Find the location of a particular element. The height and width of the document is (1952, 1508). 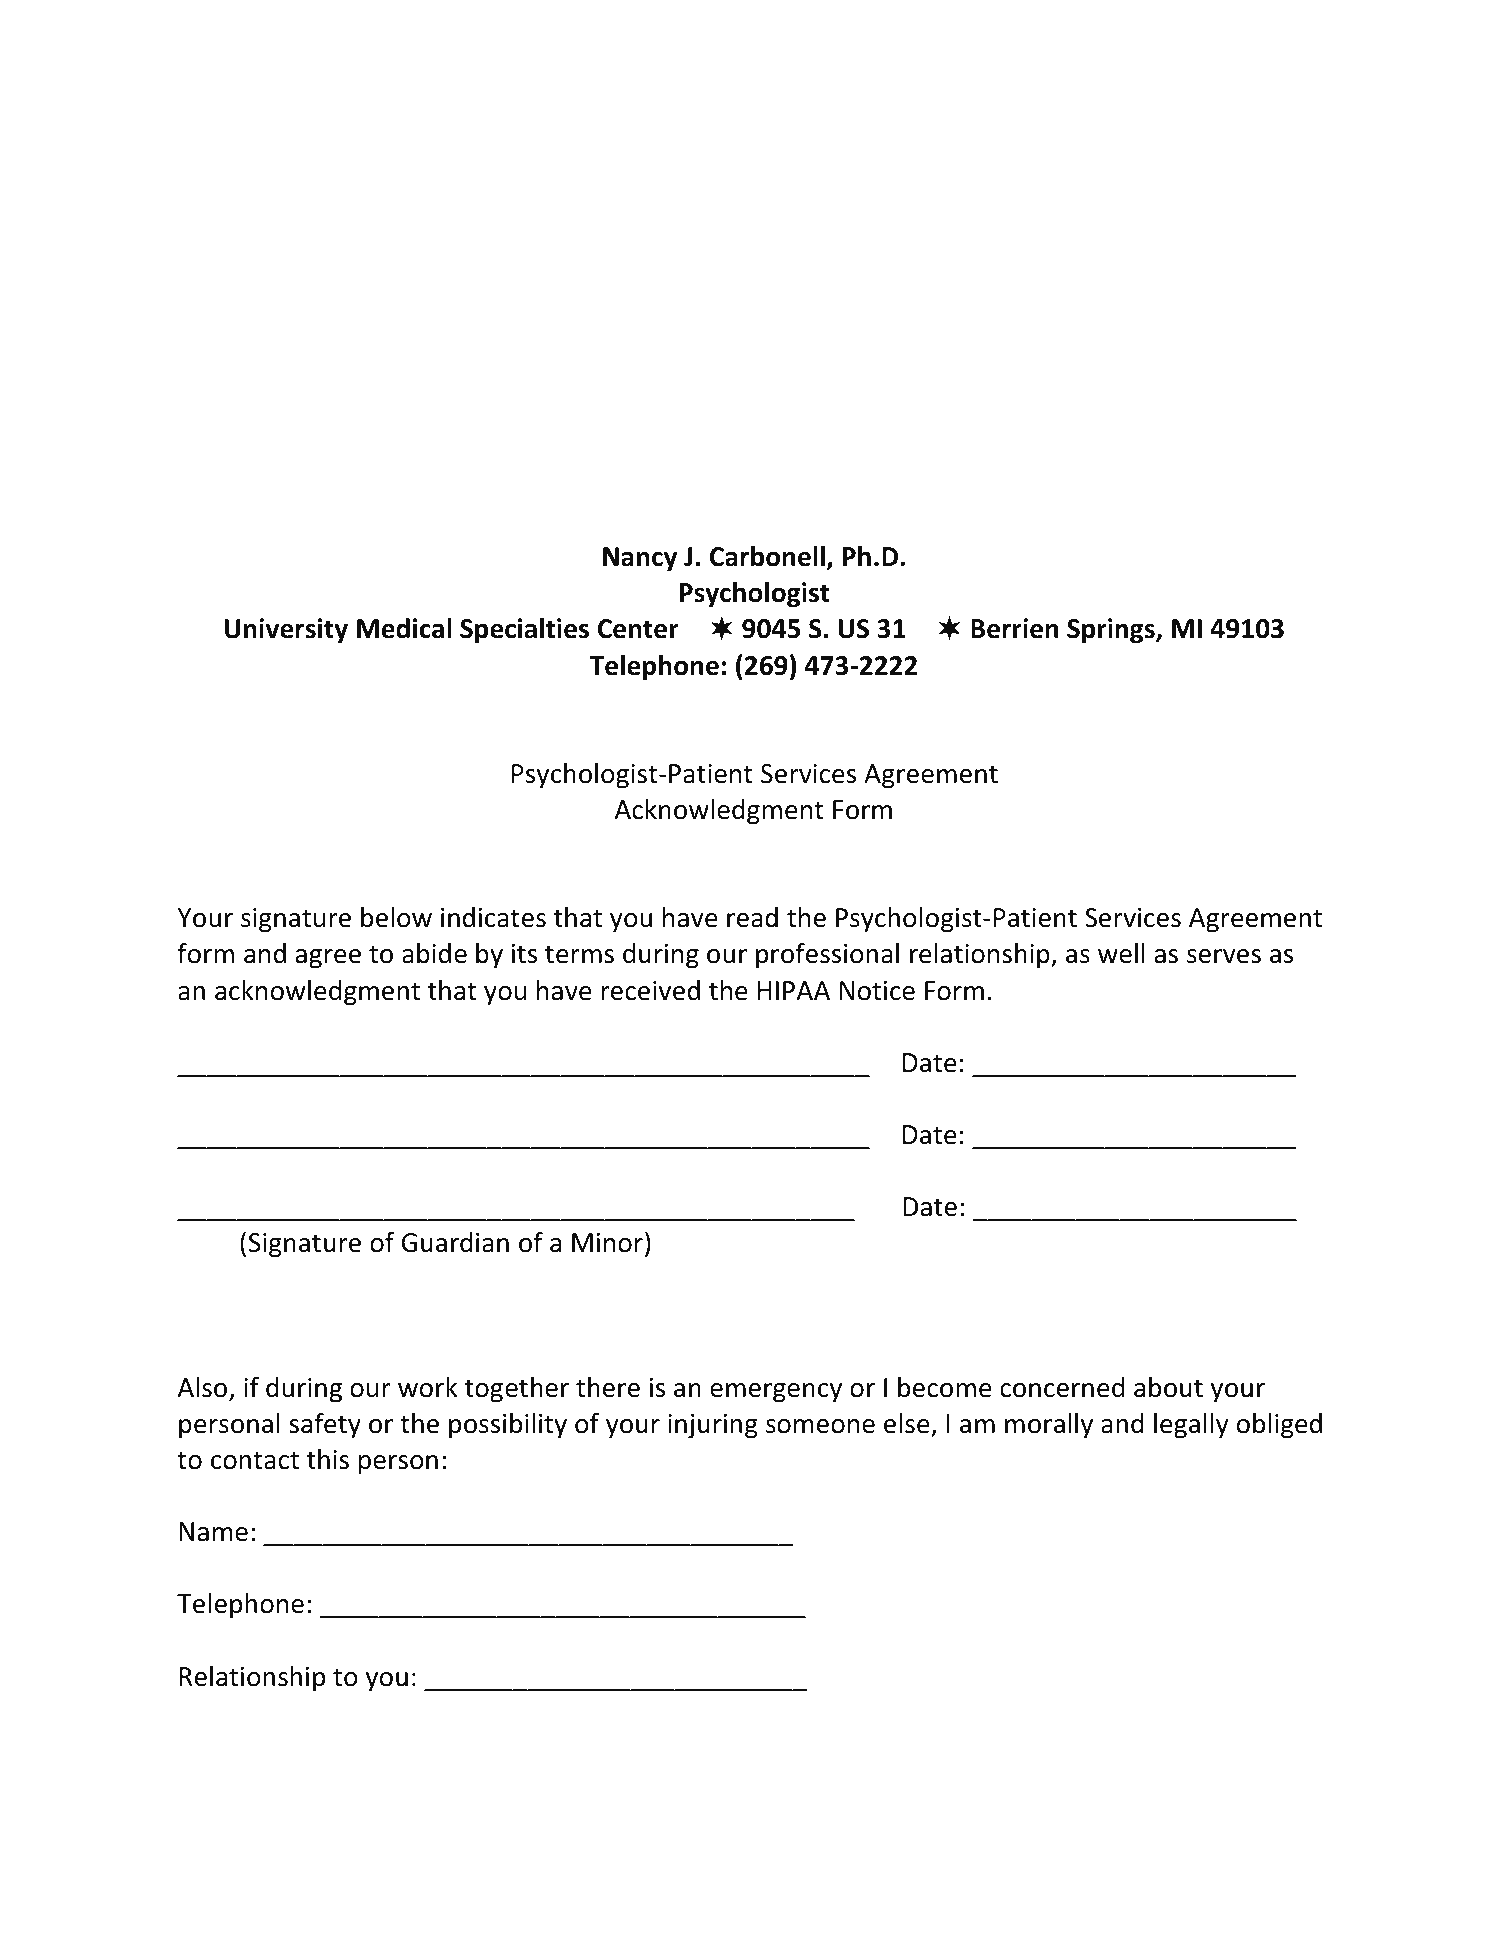

this is located at coordinates (328, 1459).
